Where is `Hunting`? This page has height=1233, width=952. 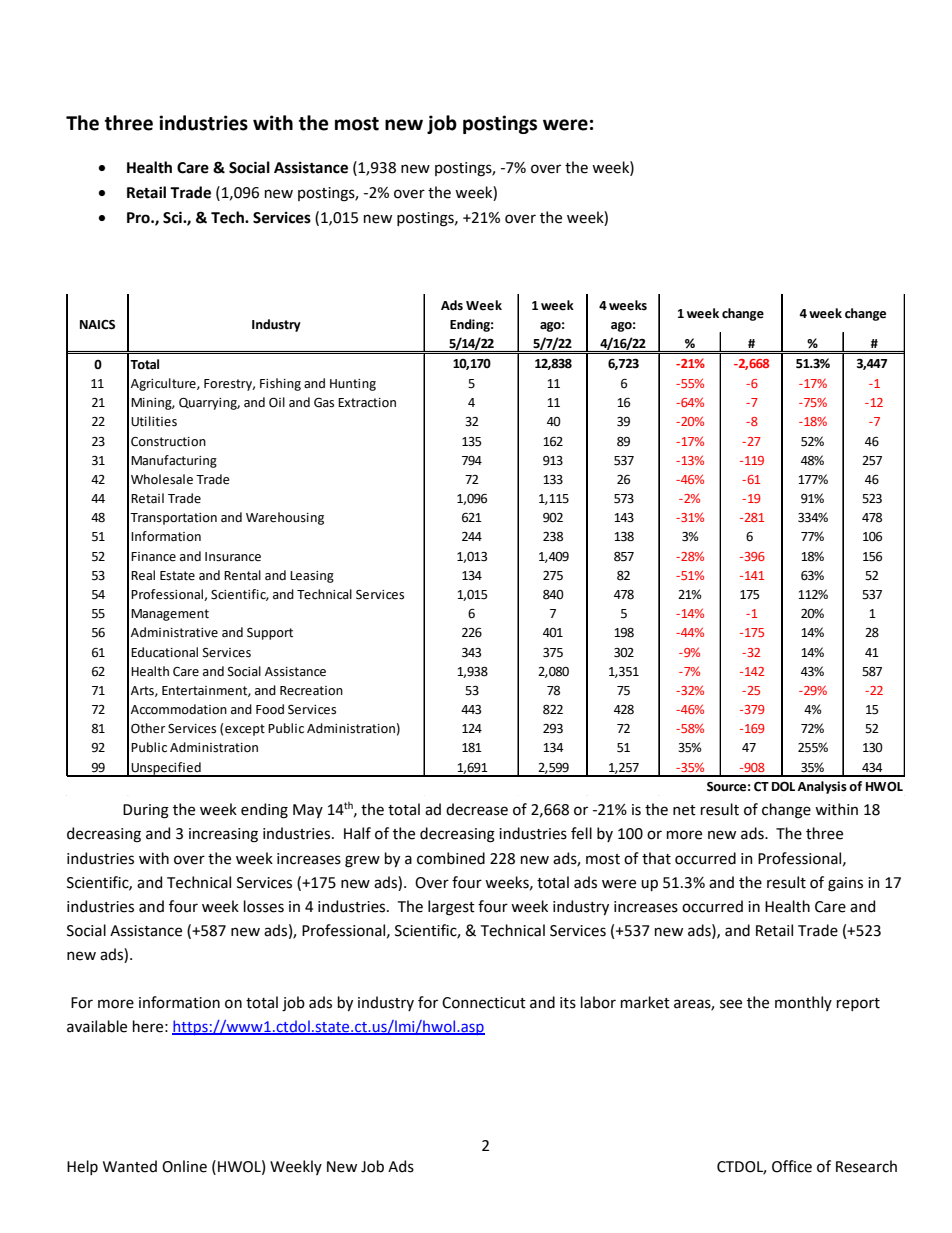 Hunting is located at coordinates (353, 385).
